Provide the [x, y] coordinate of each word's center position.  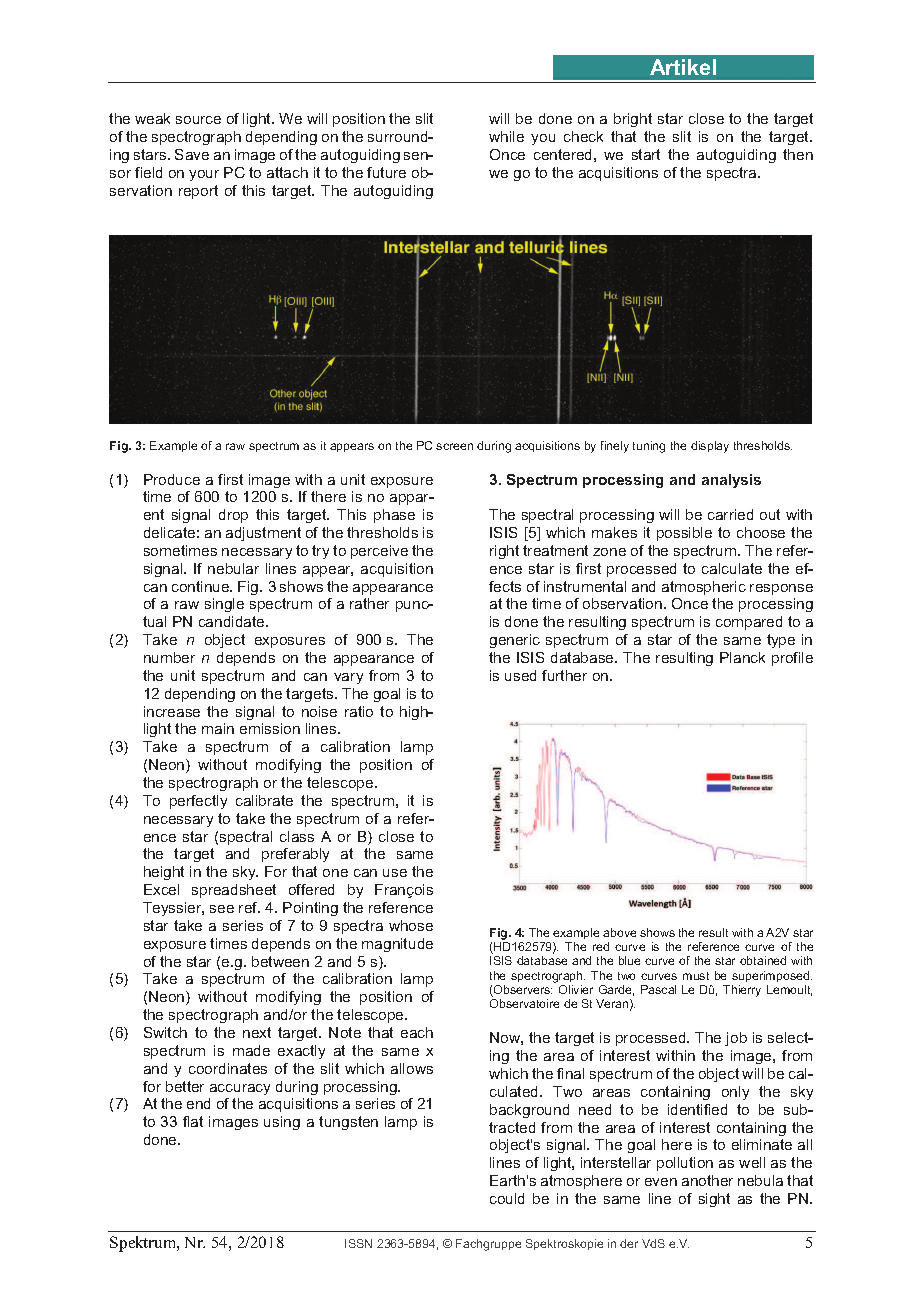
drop [233, 516]
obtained [763, 960]
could [507, 1198]
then [798, 154]
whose [411, 925]
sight [714, 1200]
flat [193, 1121]
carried [730, 514]
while [506, 136]
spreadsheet [234, 891]
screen [454, 446]
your [204, 175]
